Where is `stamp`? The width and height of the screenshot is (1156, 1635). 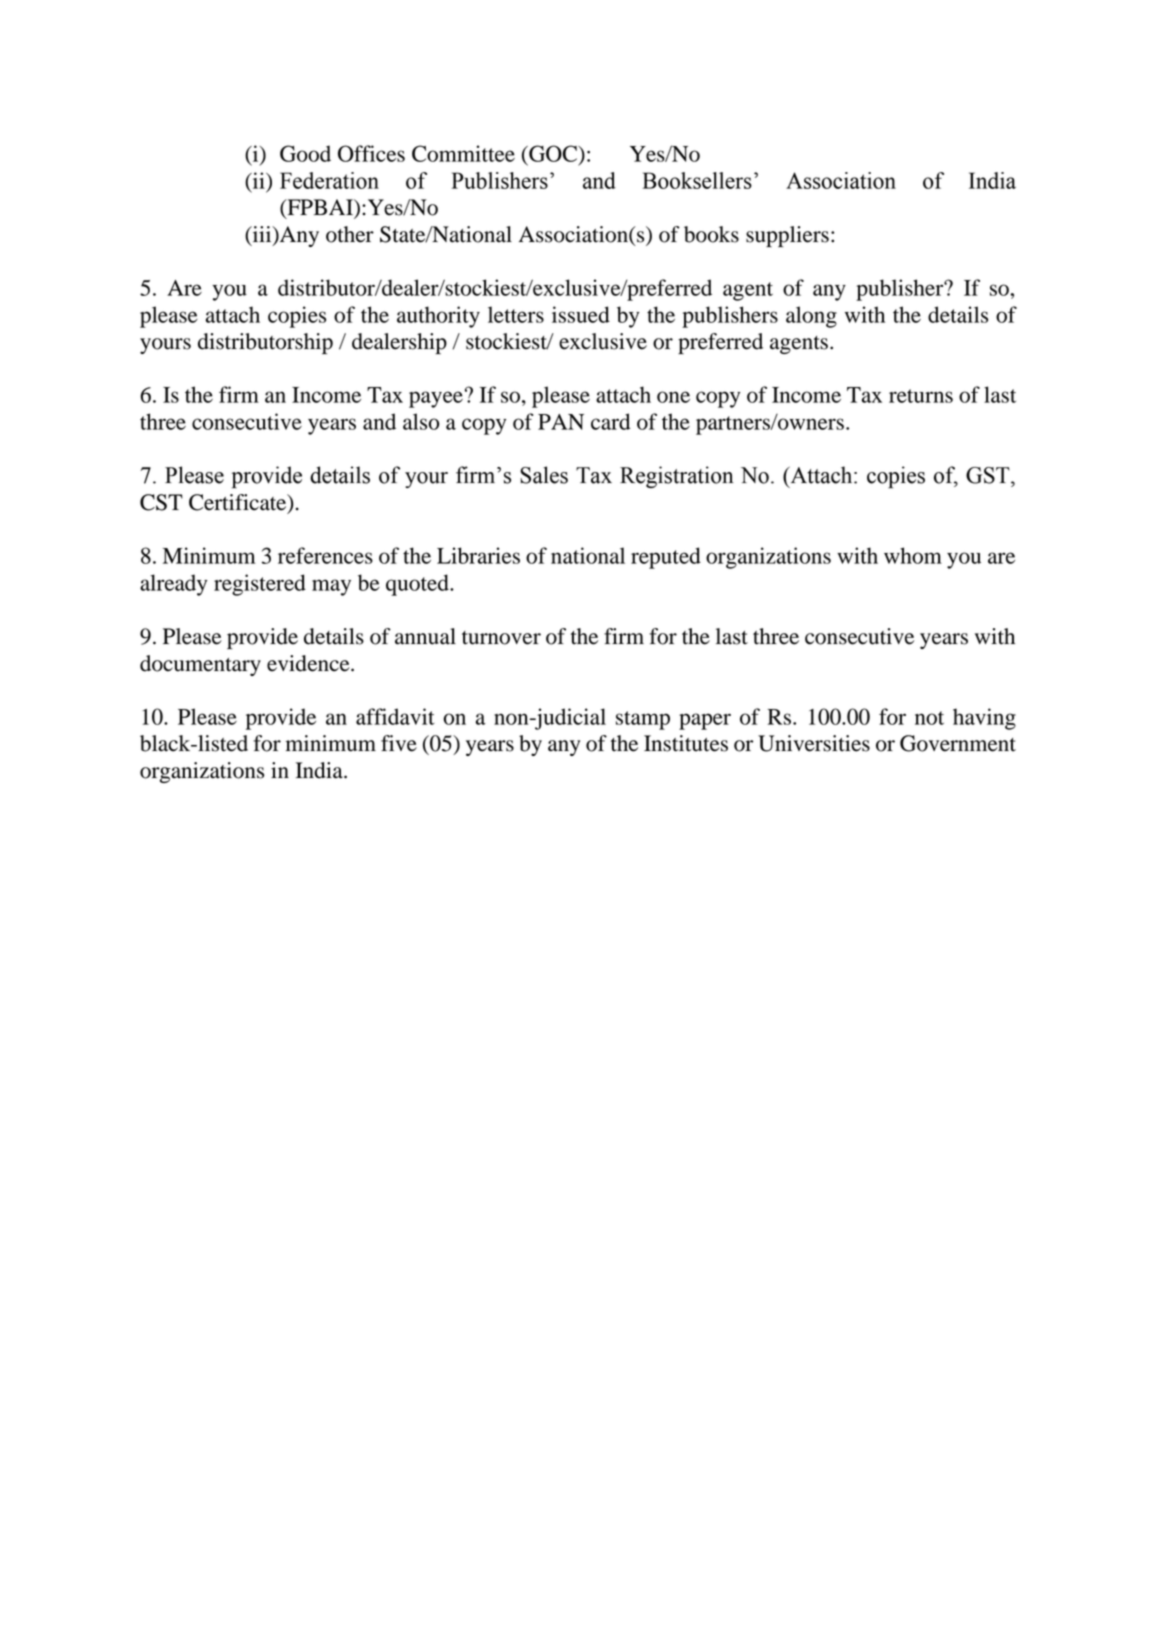
stamp is located at coordinates (643, 720).
